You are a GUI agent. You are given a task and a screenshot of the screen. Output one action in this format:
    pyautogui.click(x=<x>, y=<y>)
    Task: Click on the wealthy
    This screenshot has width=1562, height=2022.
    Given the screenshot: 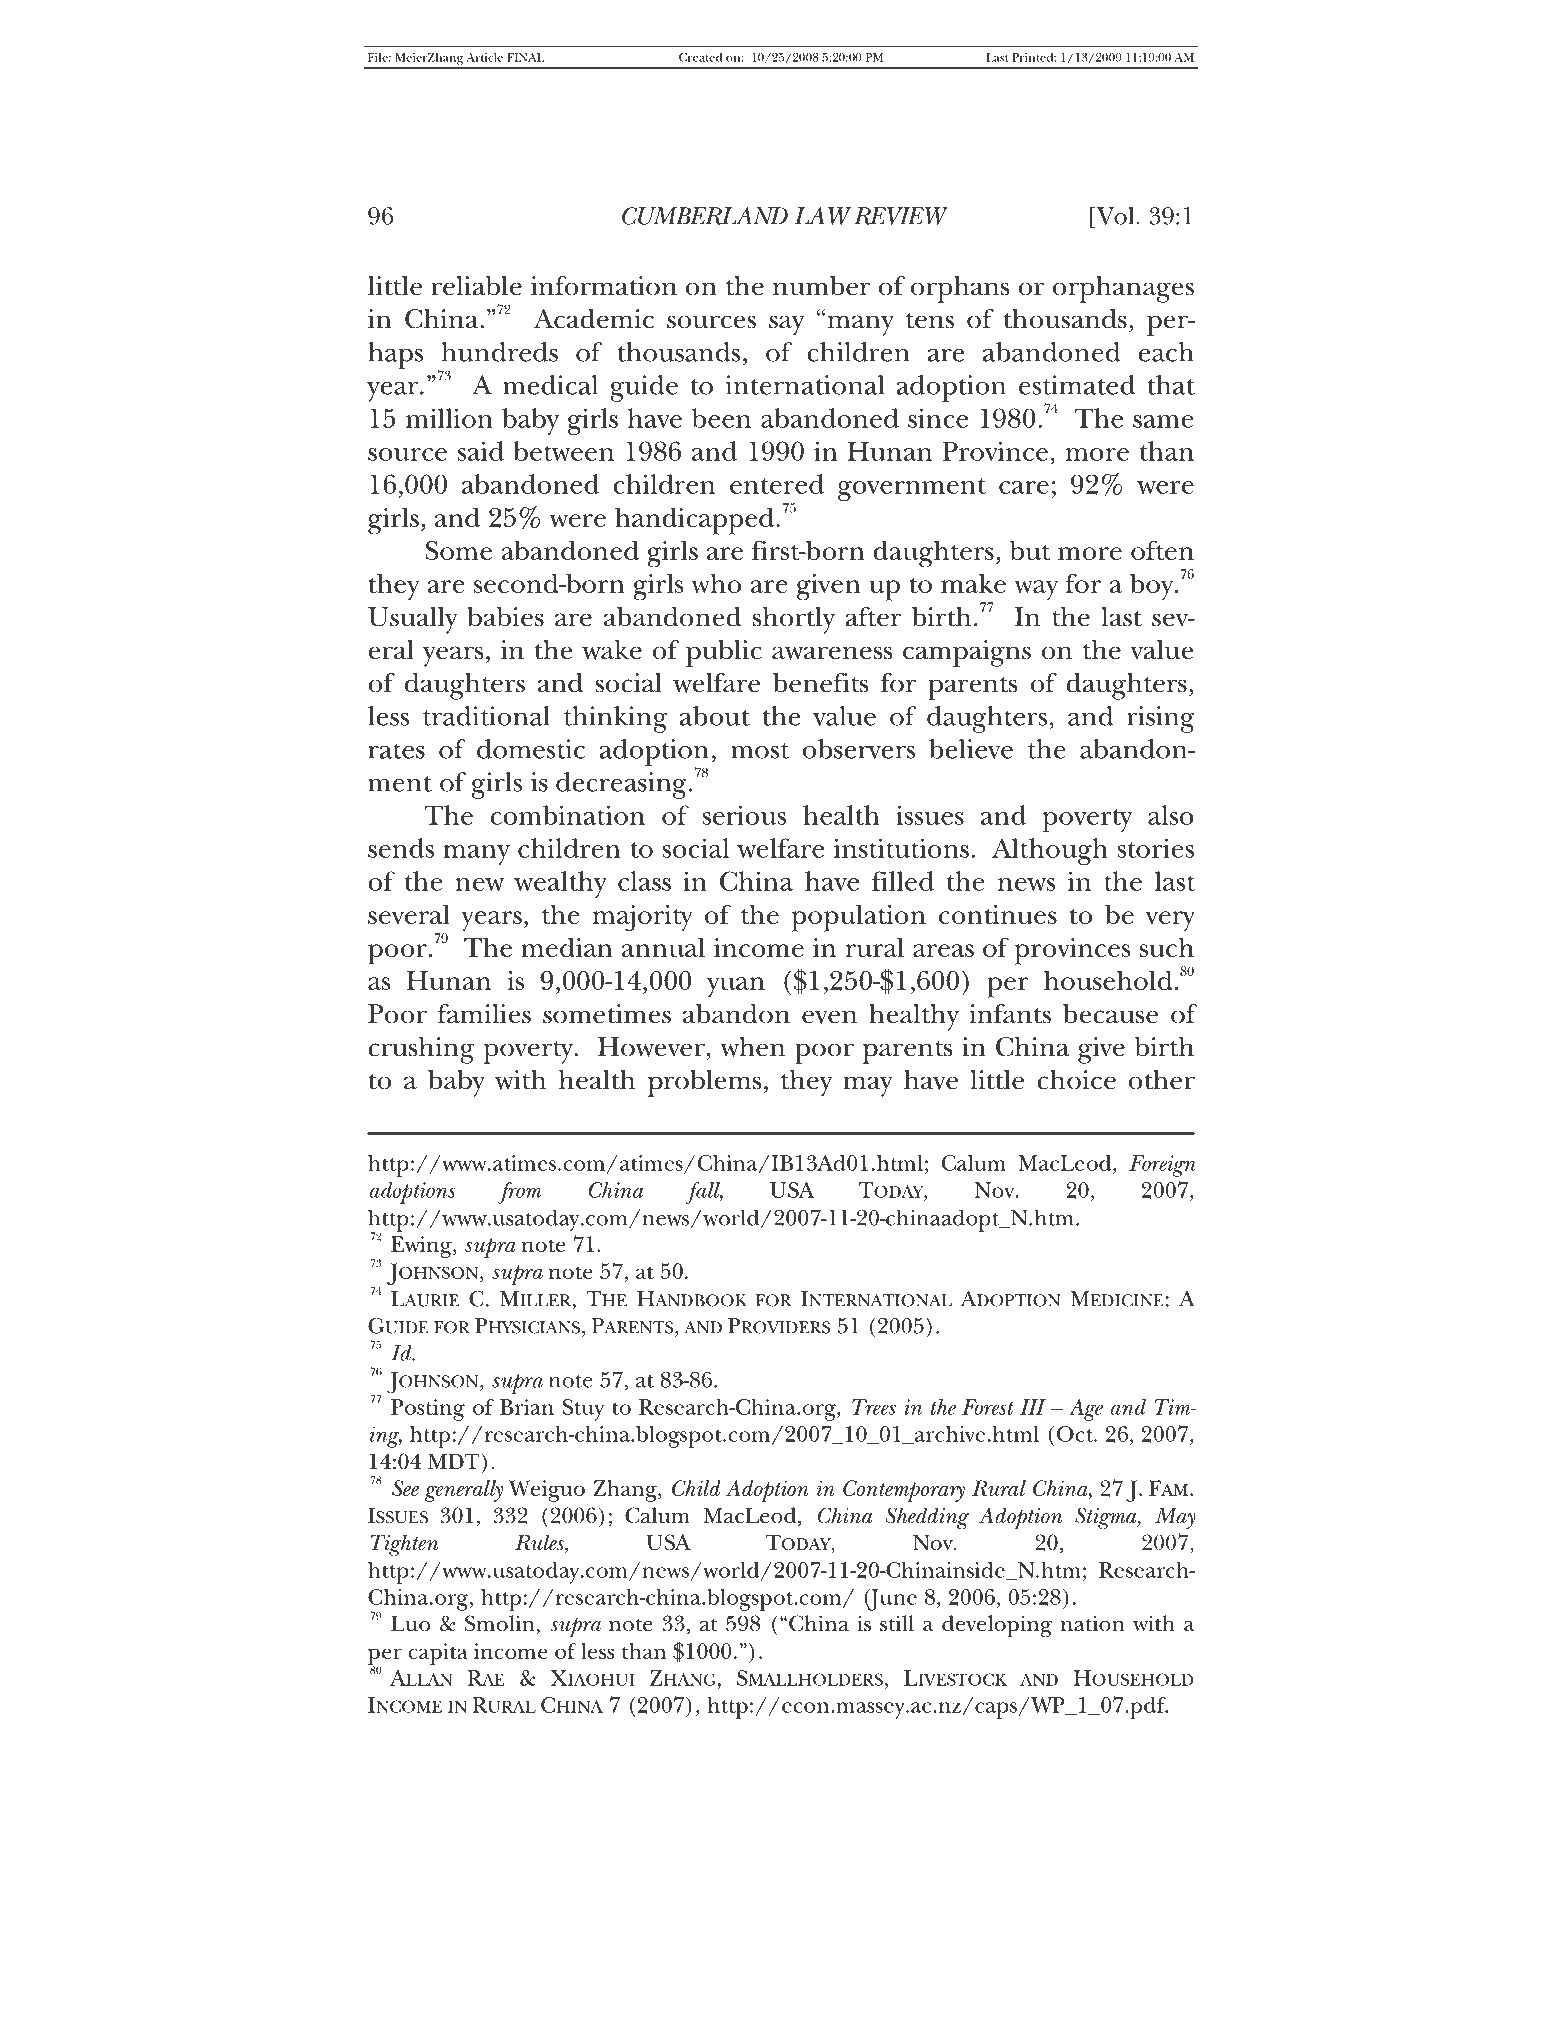 What is the action you would take?
    pyautogui.click(x=560, y=884)
